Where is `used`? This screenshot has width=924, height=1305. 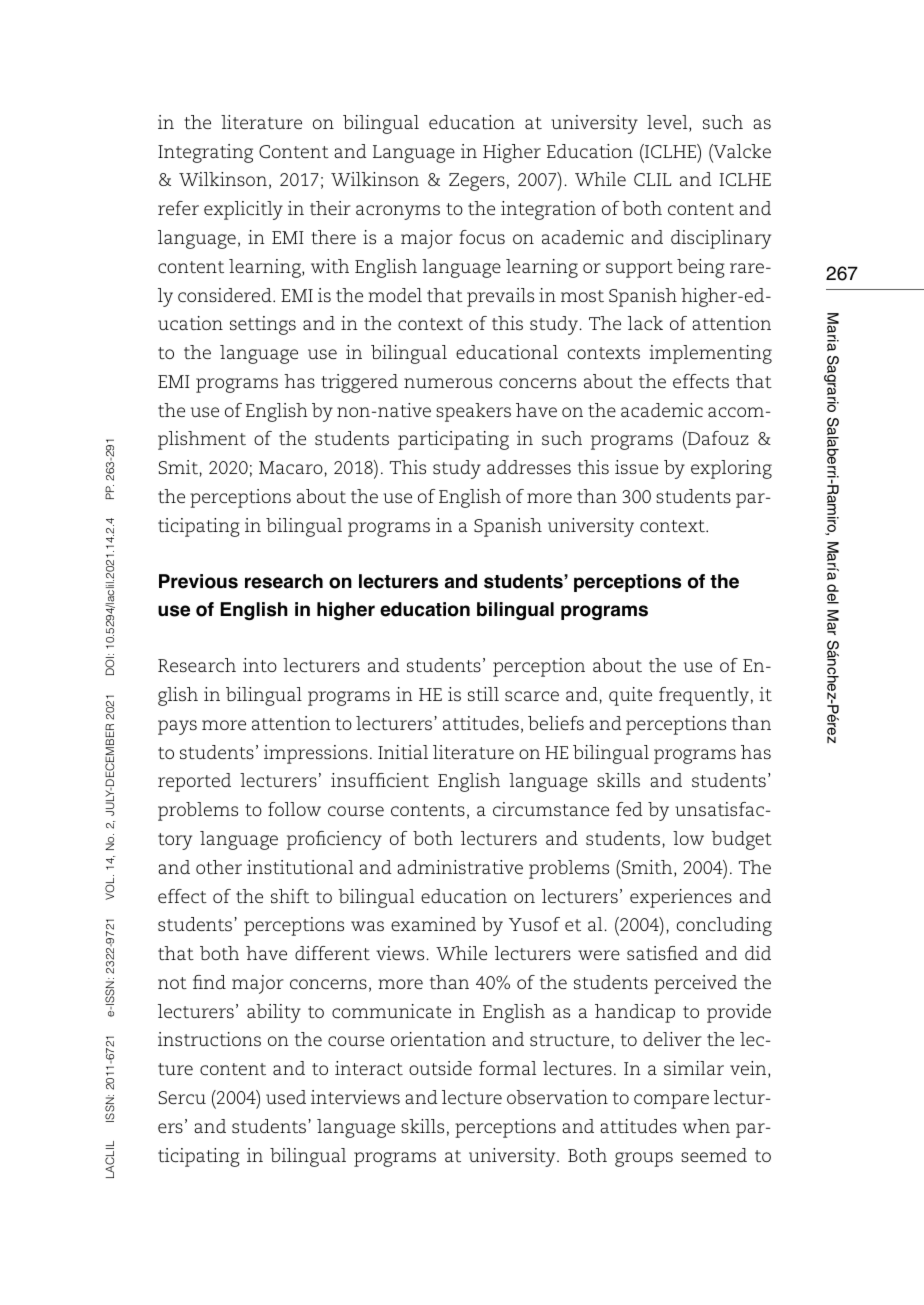
used is located at coordinates (286, 1097).
